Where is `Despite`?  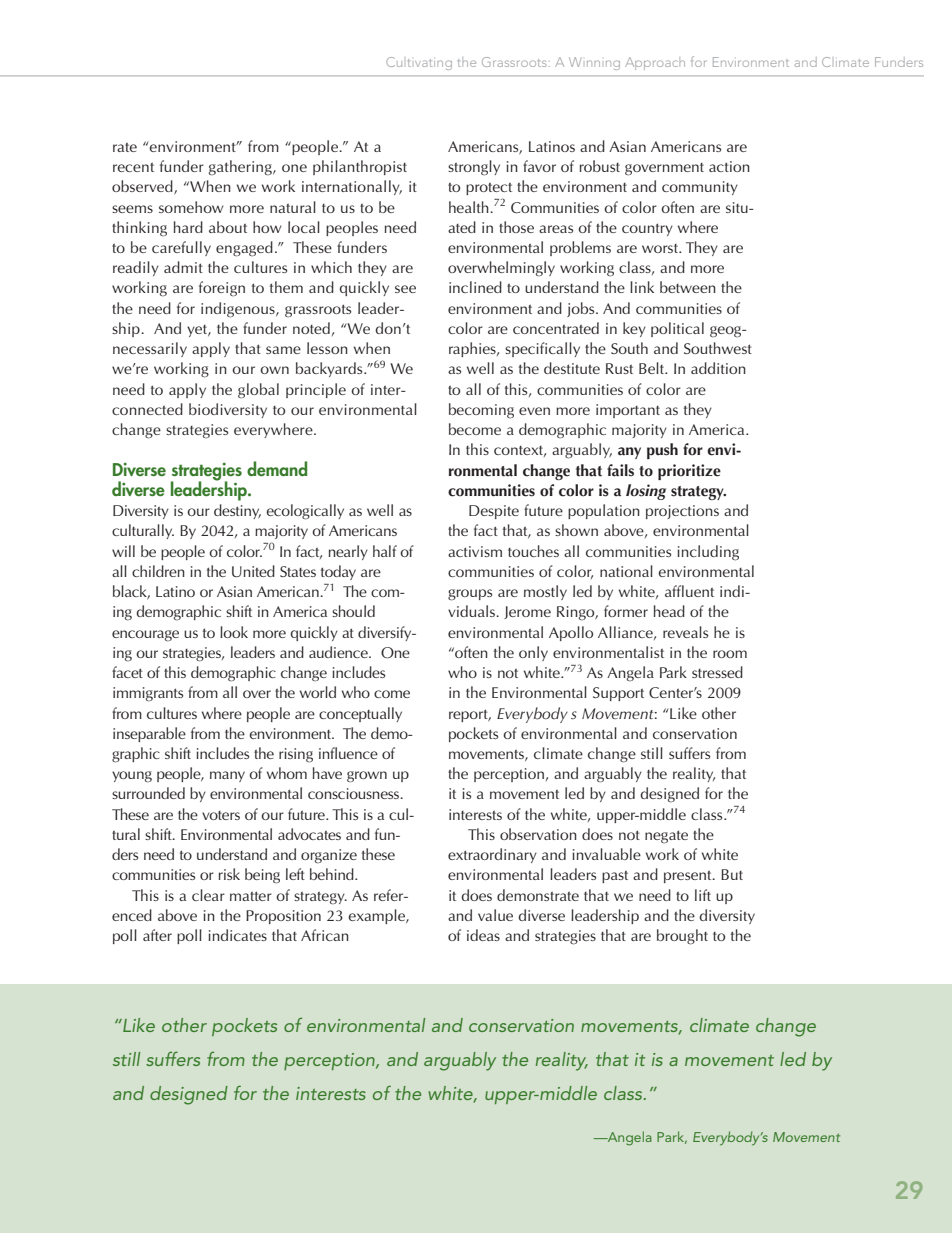
Despite is located at coordinates (494, 512).
